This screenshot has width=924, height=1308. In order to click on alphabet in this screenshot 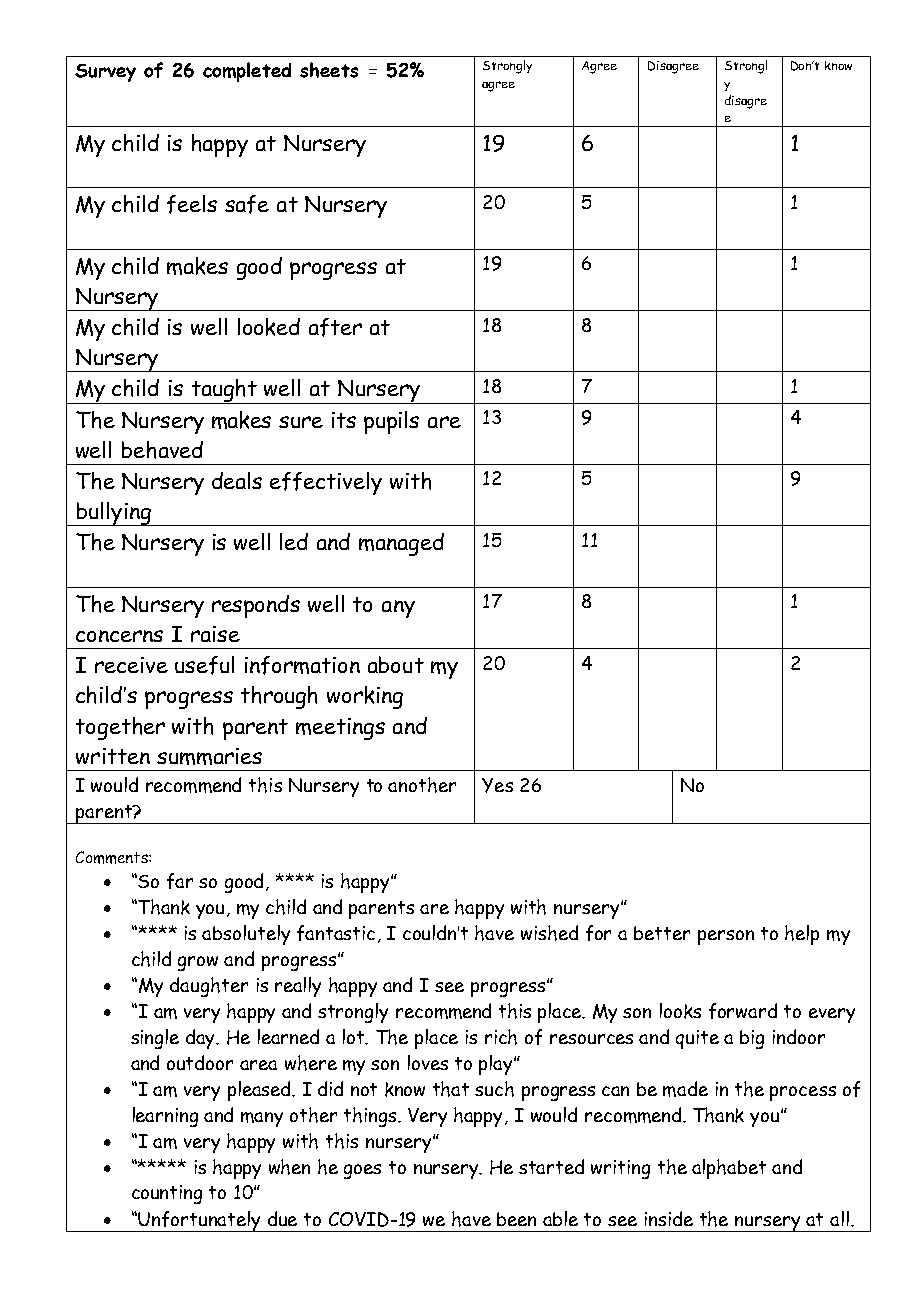, I will do `click(729, 1169)`.
